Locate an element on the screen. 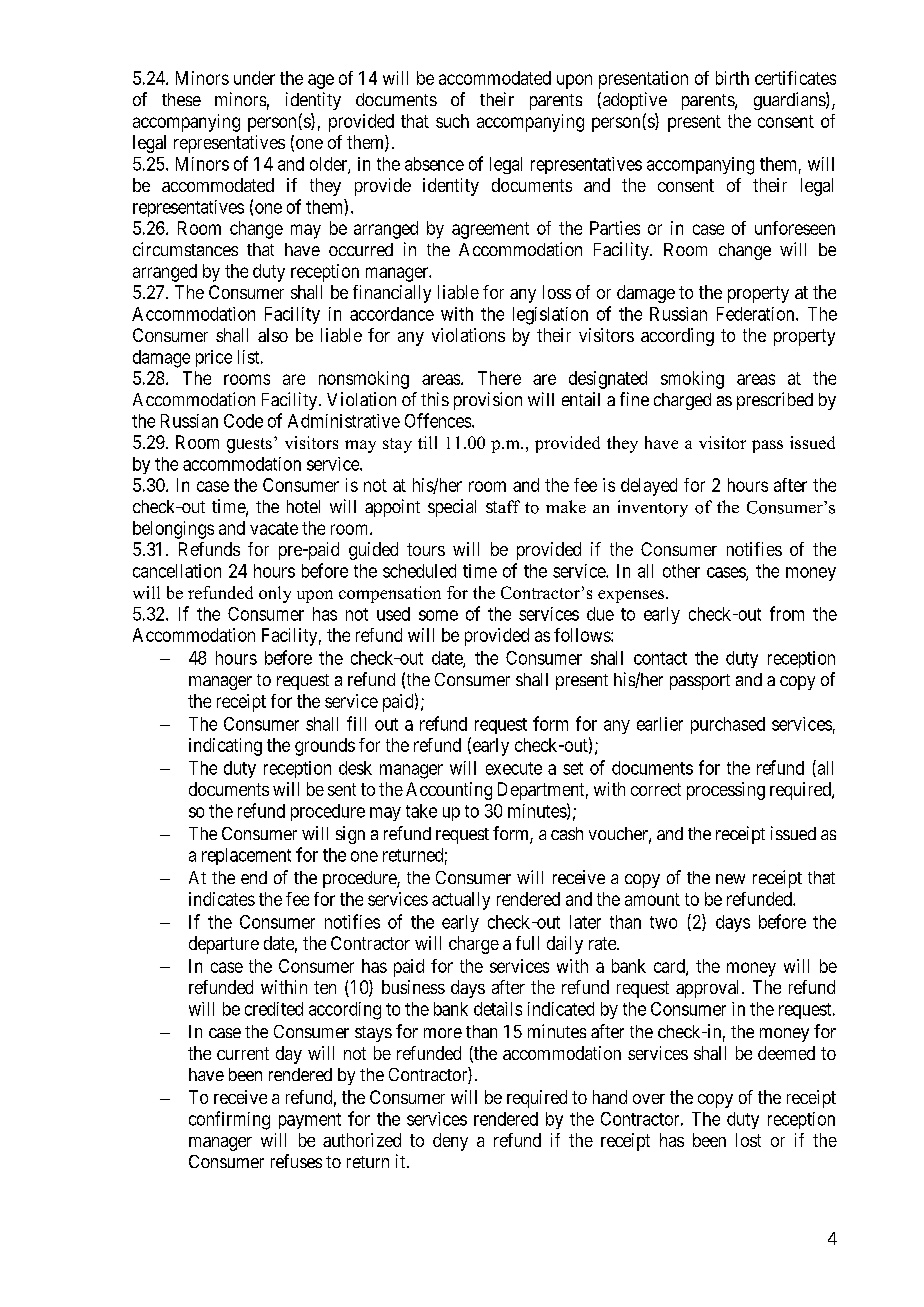 The image size is (924, 1307). some is located at coordinates (438, 615).
